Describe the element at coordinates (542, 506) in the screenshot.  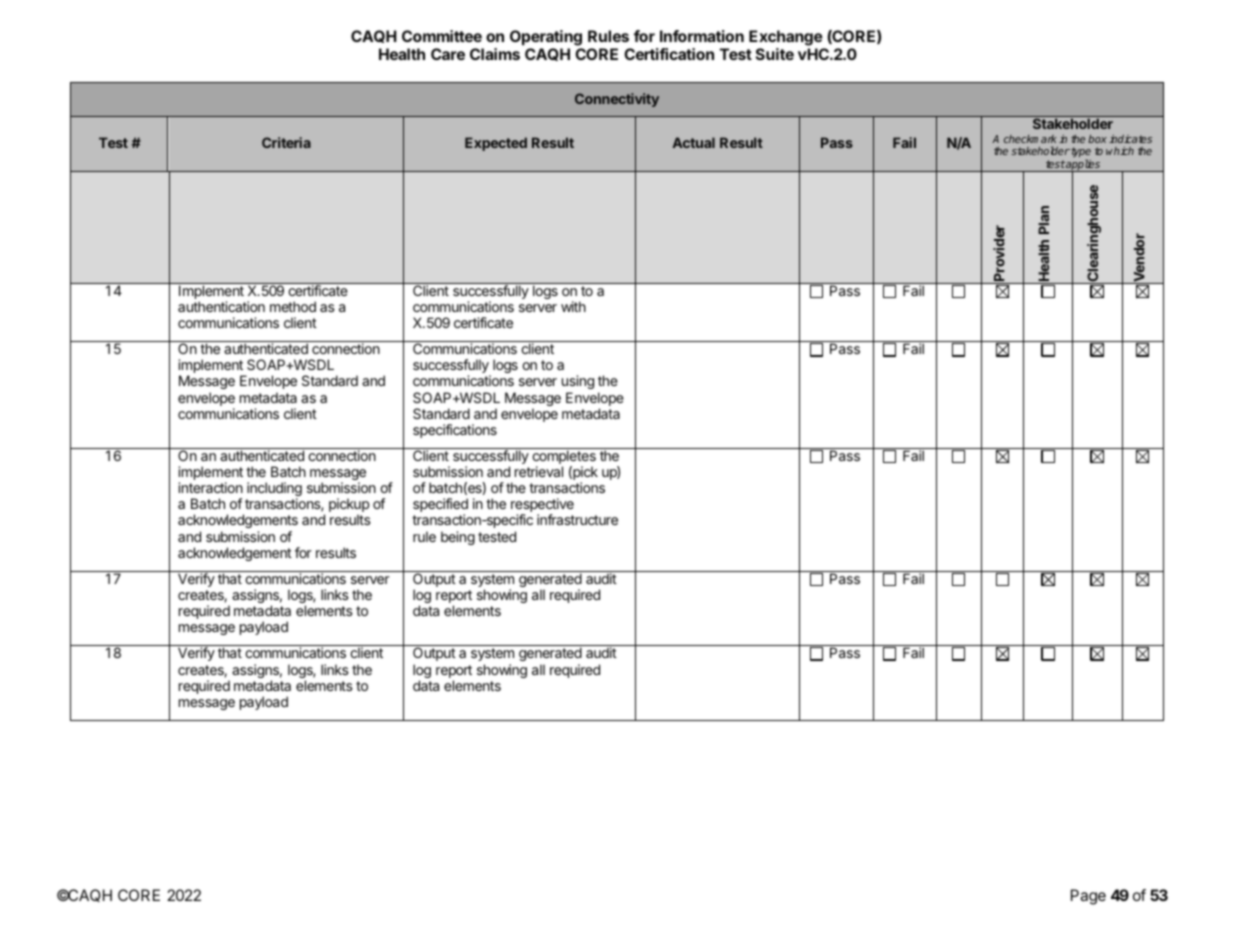
I see `respective` at that location.
